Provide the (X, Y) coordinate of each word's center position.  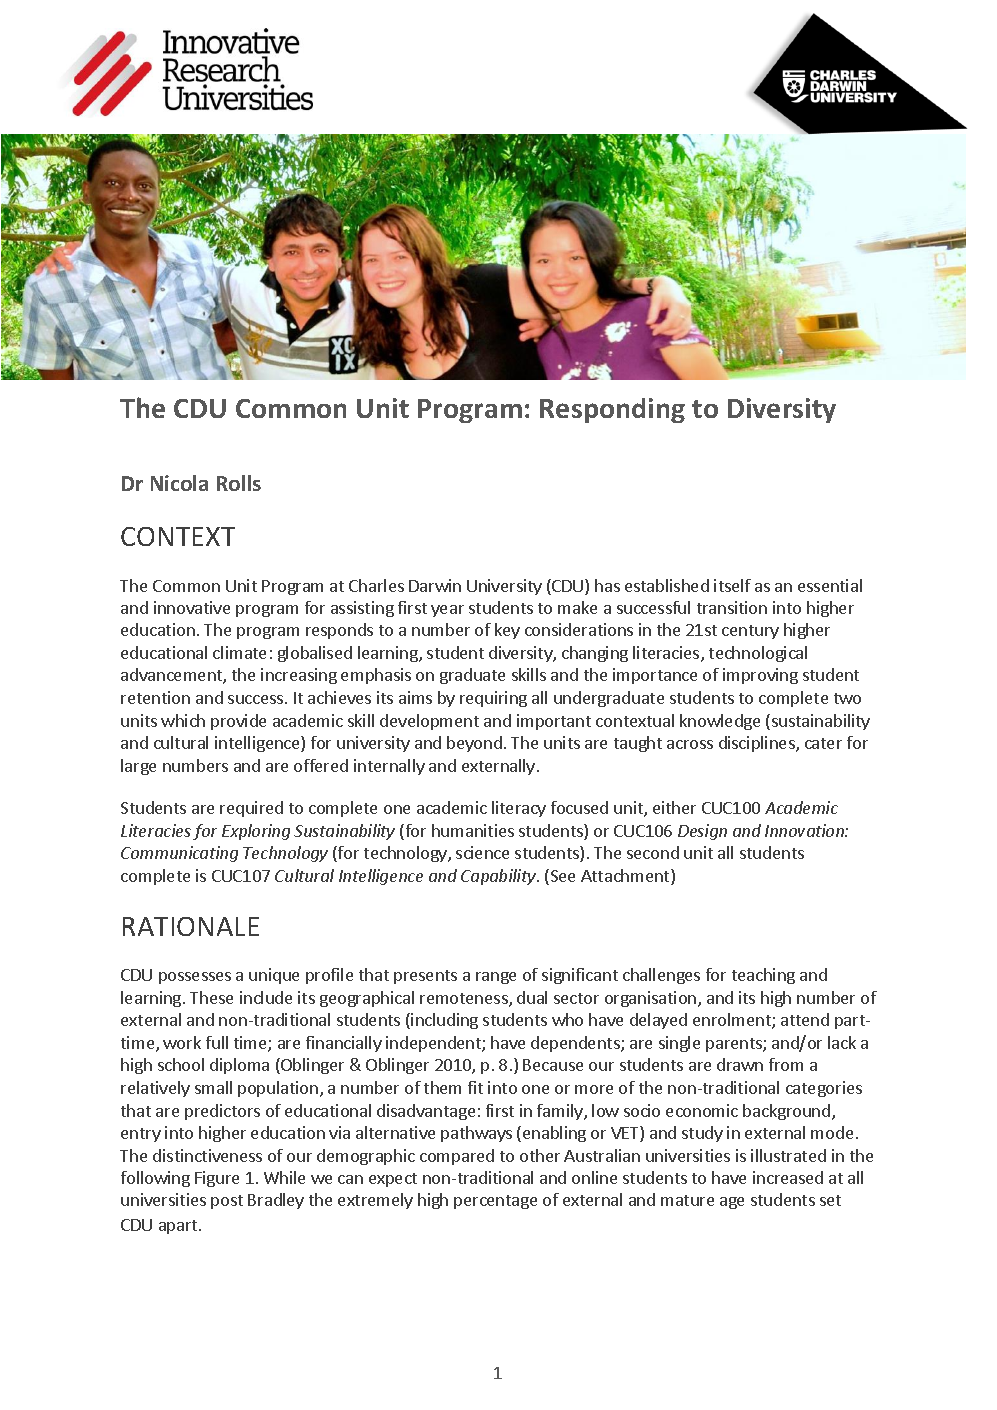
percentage (495, 1202)
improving (760, 676)
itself (732, 585)
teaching (763, 976)
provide (238, 722)
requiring (493, 699)
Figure (217, 1179)
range (496, 978)
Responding (612, 410)
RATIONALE (191, 926)
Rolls (239, 483)
